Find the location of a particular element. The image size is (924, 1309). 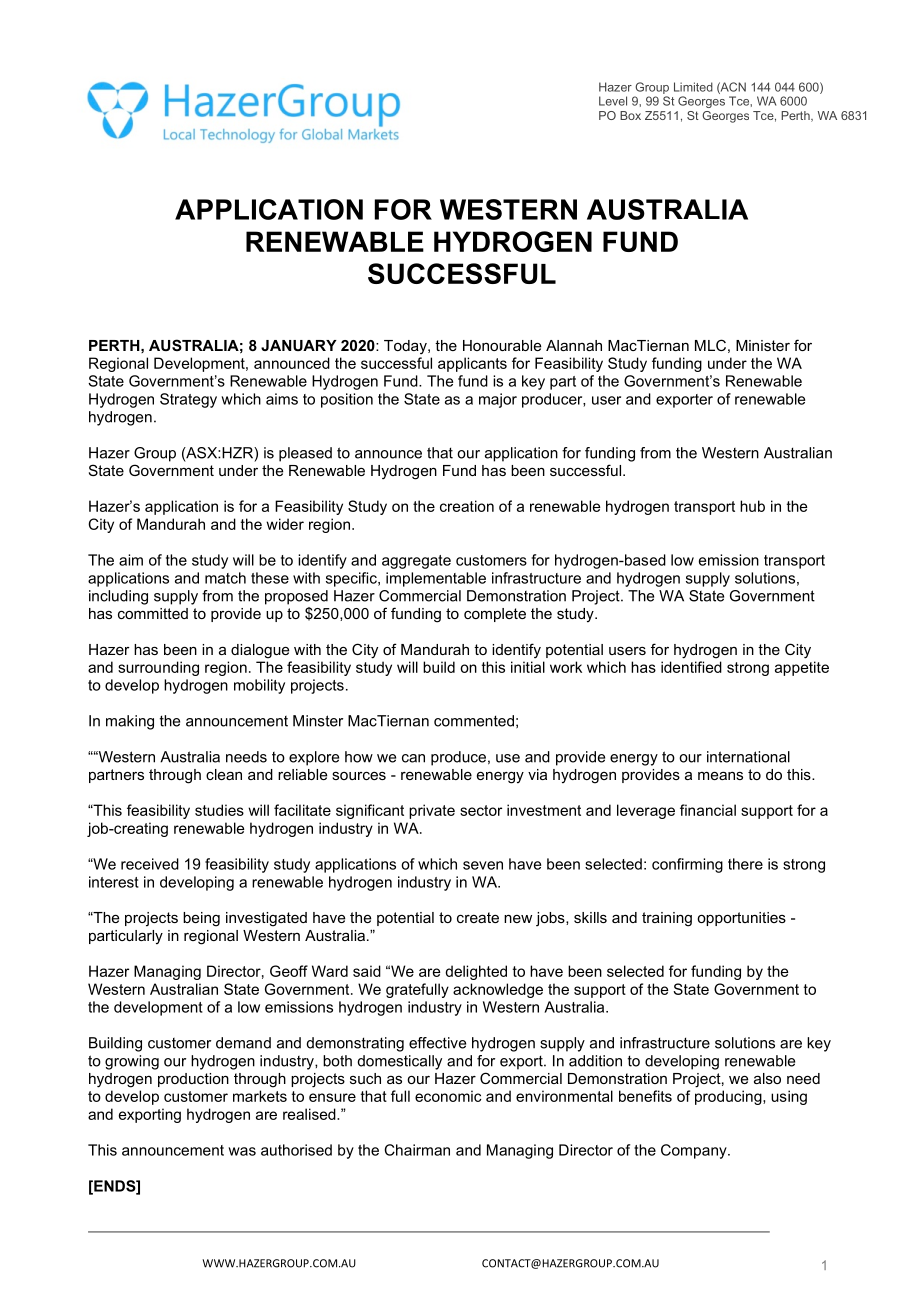

Limited is located at coordinates (693, 87).
